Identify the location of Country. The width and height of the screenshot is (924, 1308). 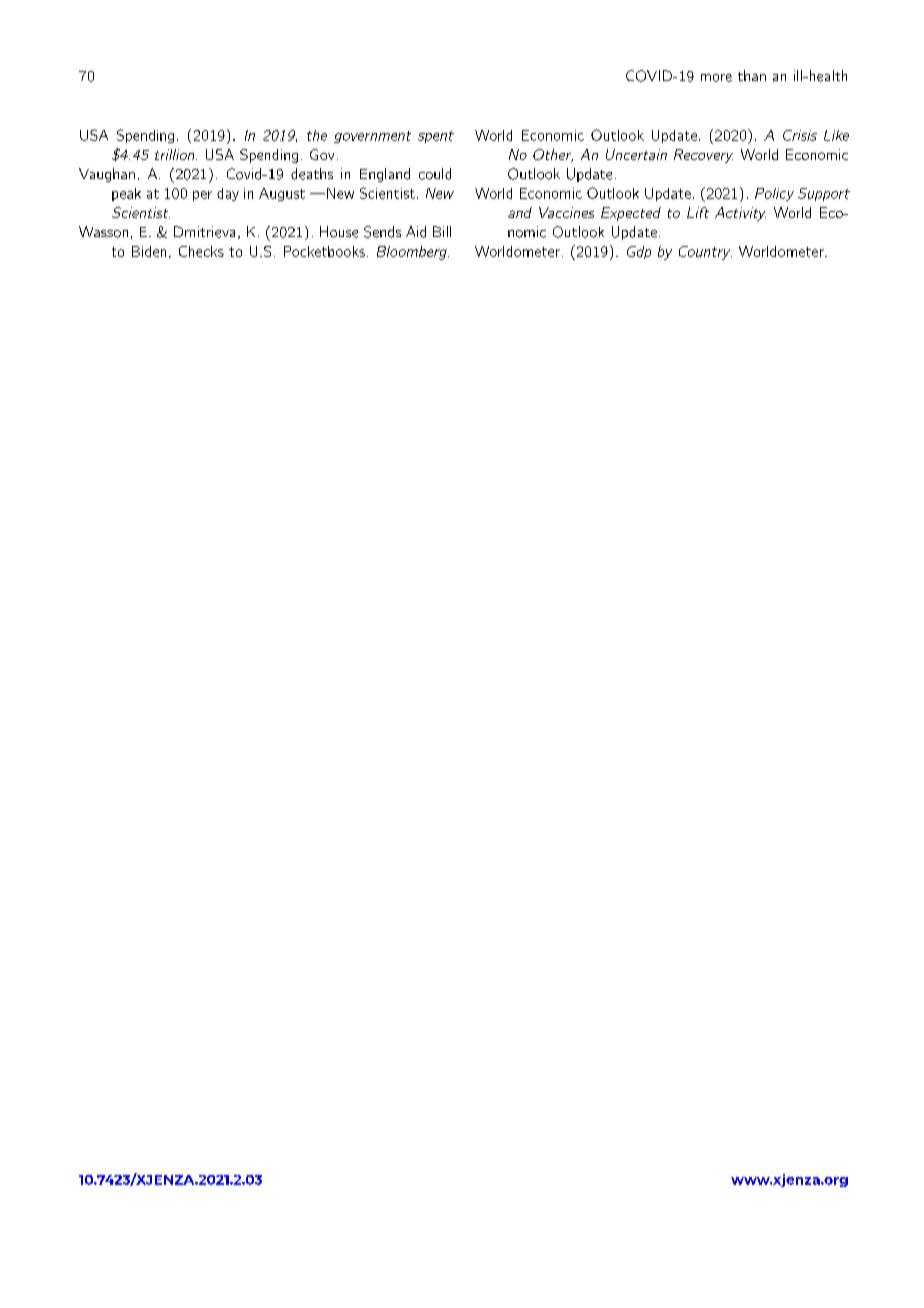
(705, 253).
